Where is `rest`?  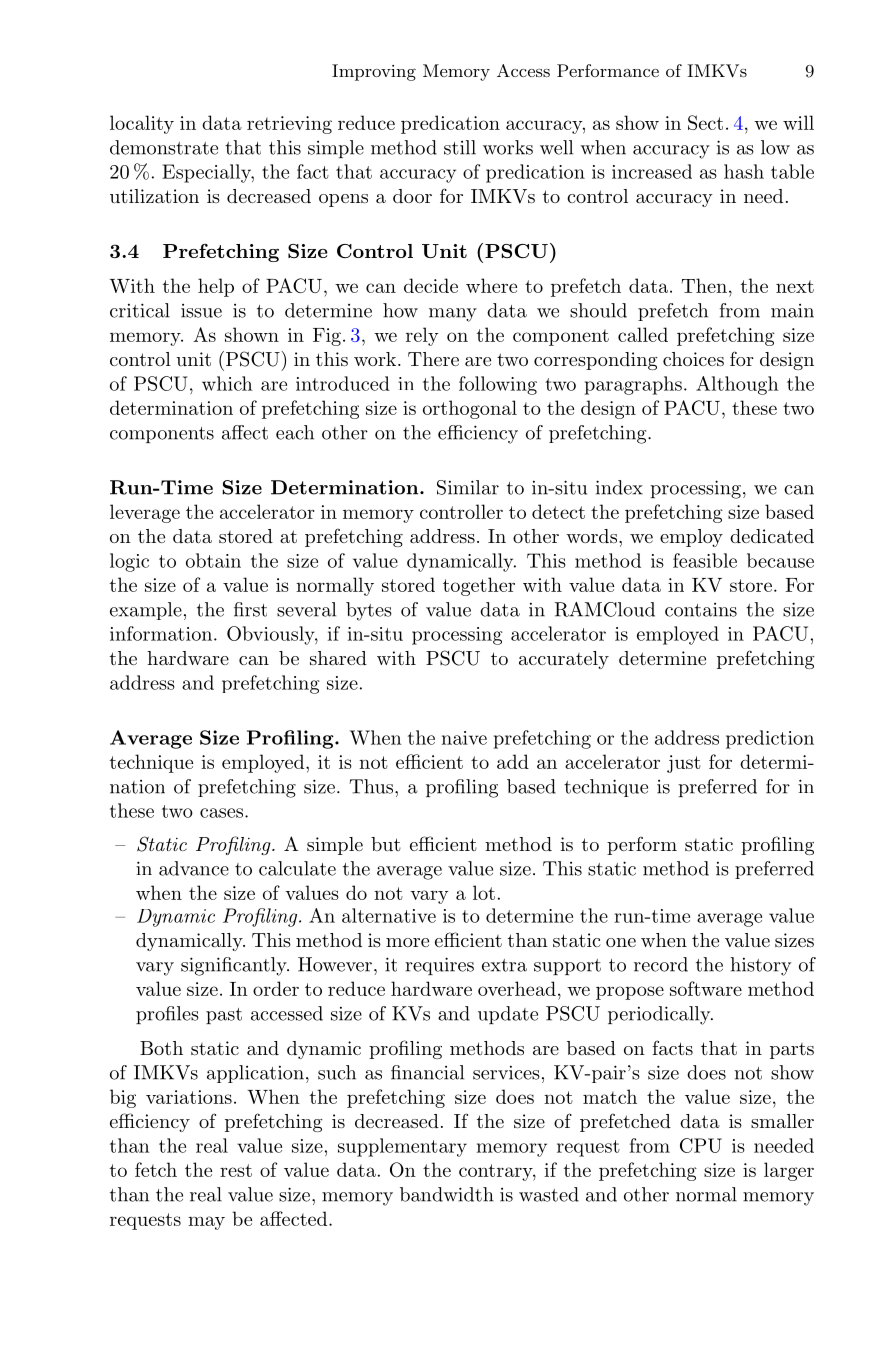
rest is located at coordinates (236, 1170).
